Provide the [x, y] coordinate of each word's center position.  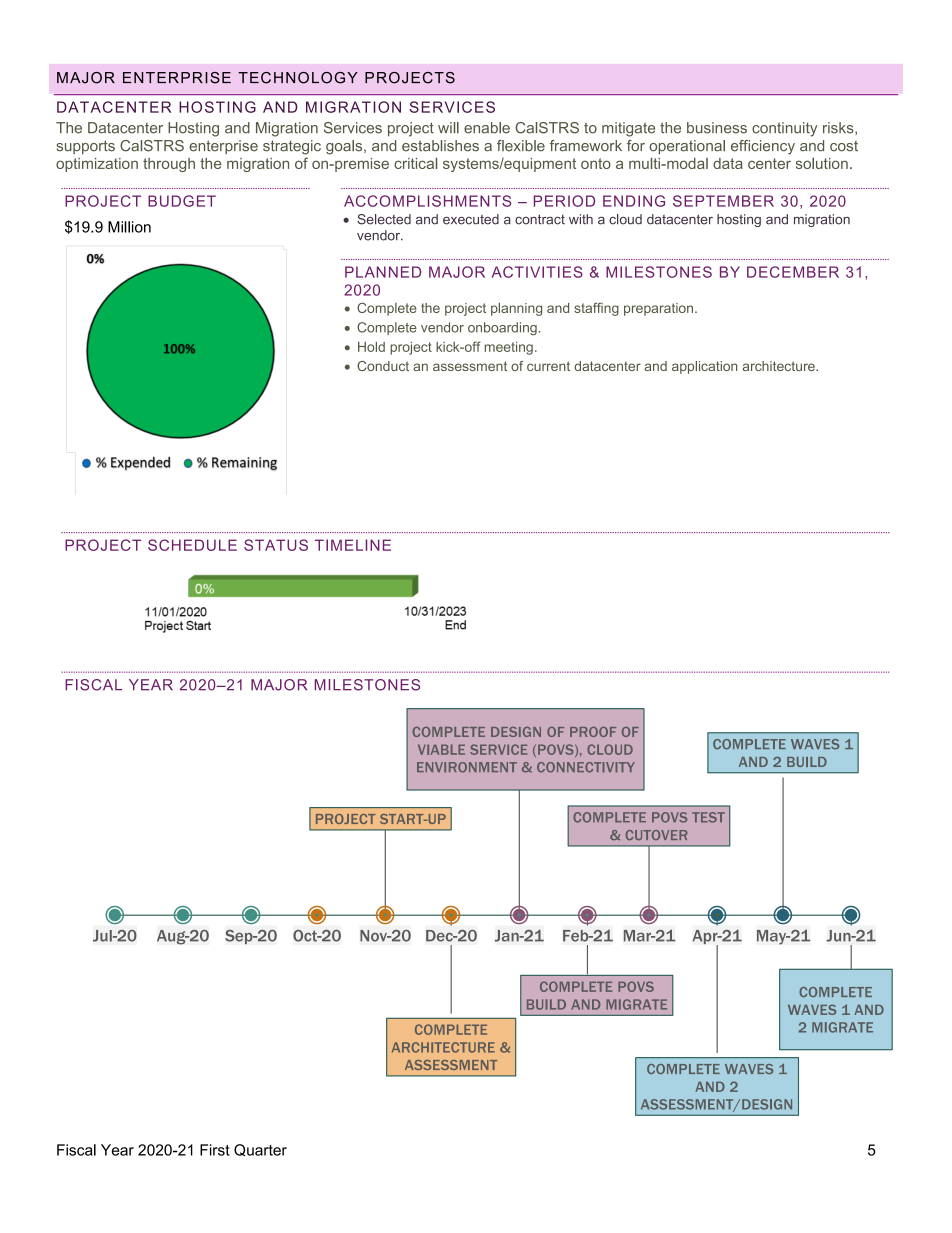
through [169, 165]
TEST [708, 817]
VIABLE [441, 749]
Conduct [383, 366]
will [448, 127]
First [215, 1150]
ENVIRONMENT [467, 767]
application [704, 367]
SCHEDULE [192, 545]
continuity [784, 129]
